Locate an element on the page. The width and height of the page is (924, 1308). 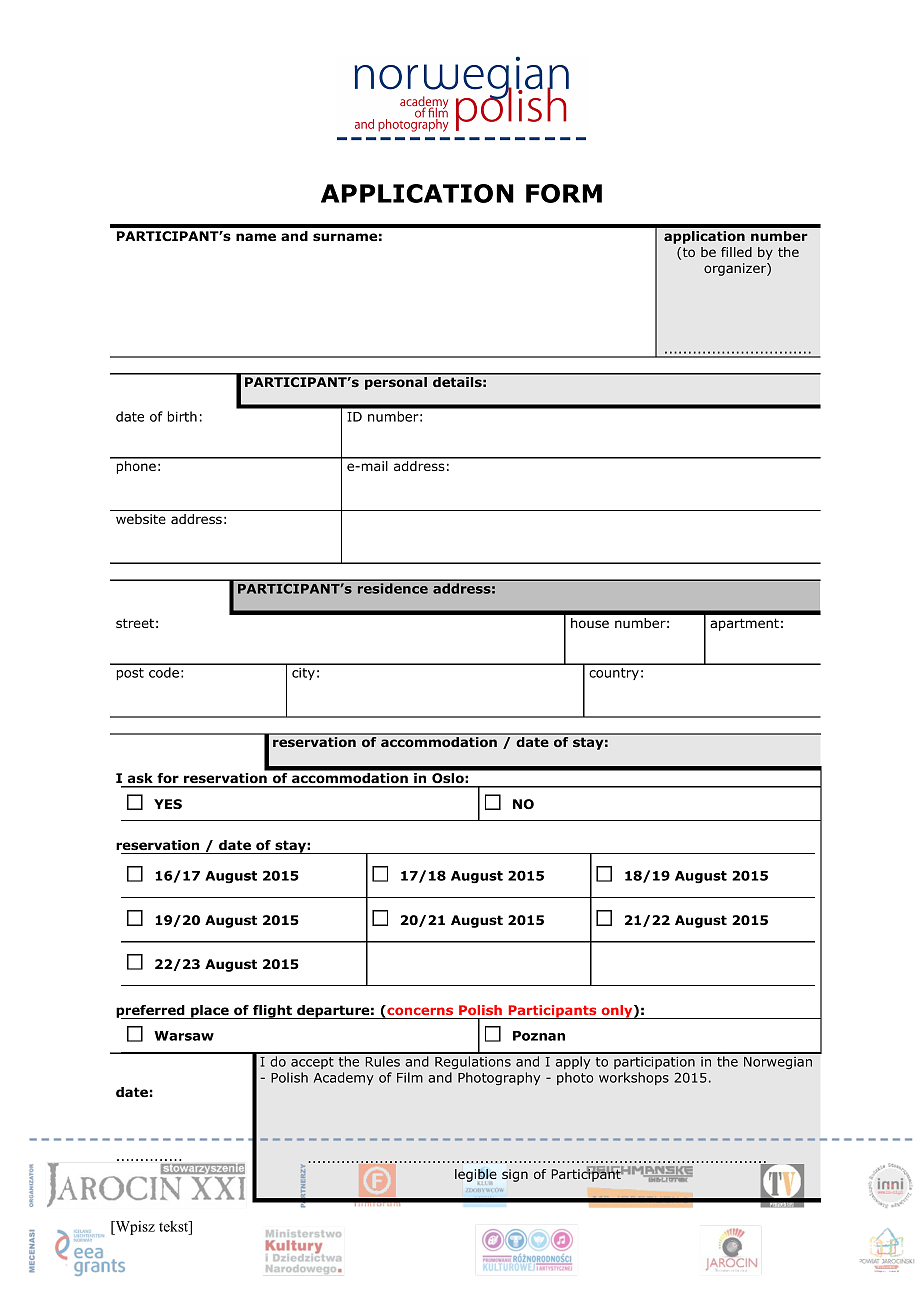
filled is located at coordinates (736, 252).
